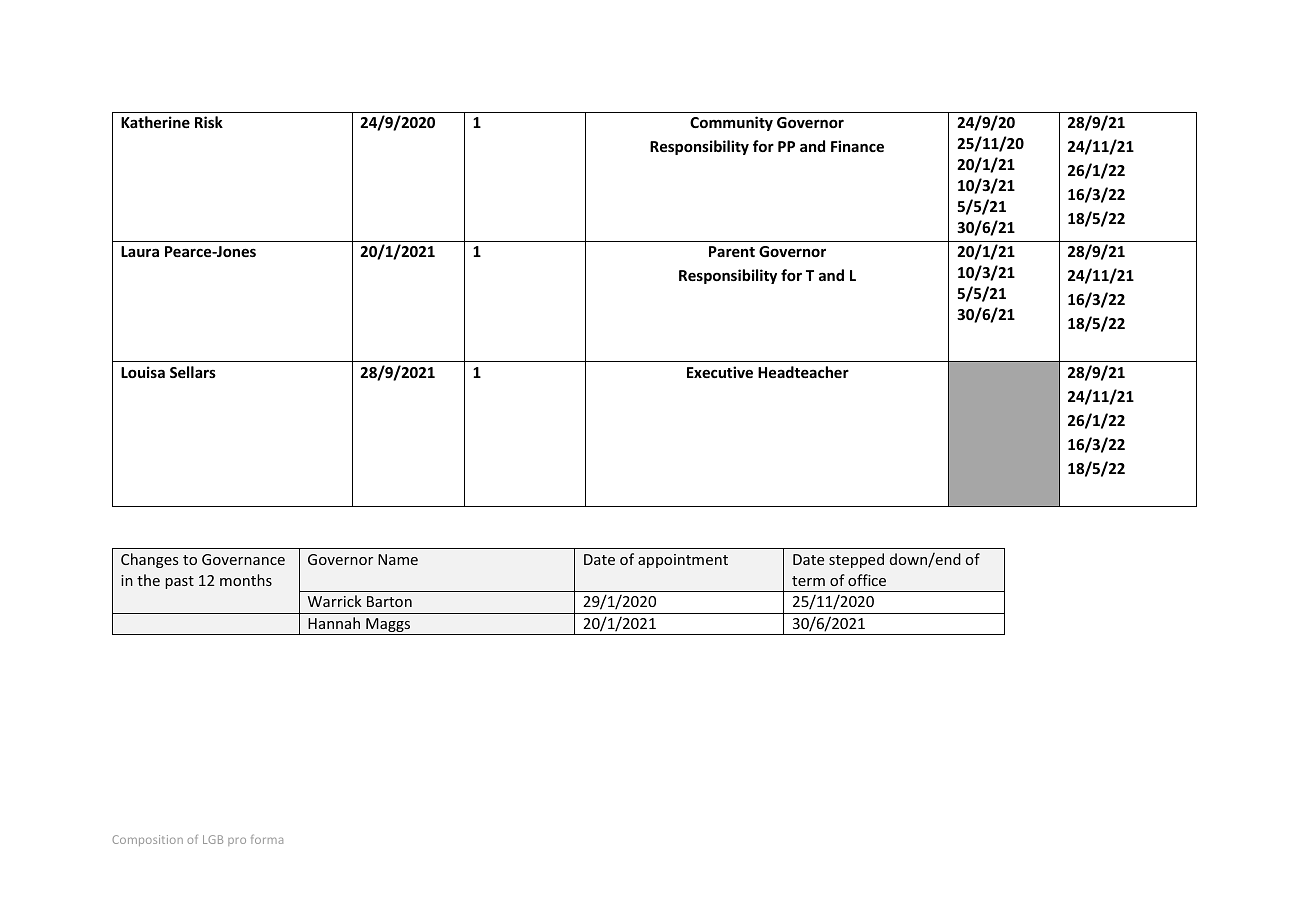  Describe the element at coordinates (731, 123) in the screenshot. I see `Community` at that location.
